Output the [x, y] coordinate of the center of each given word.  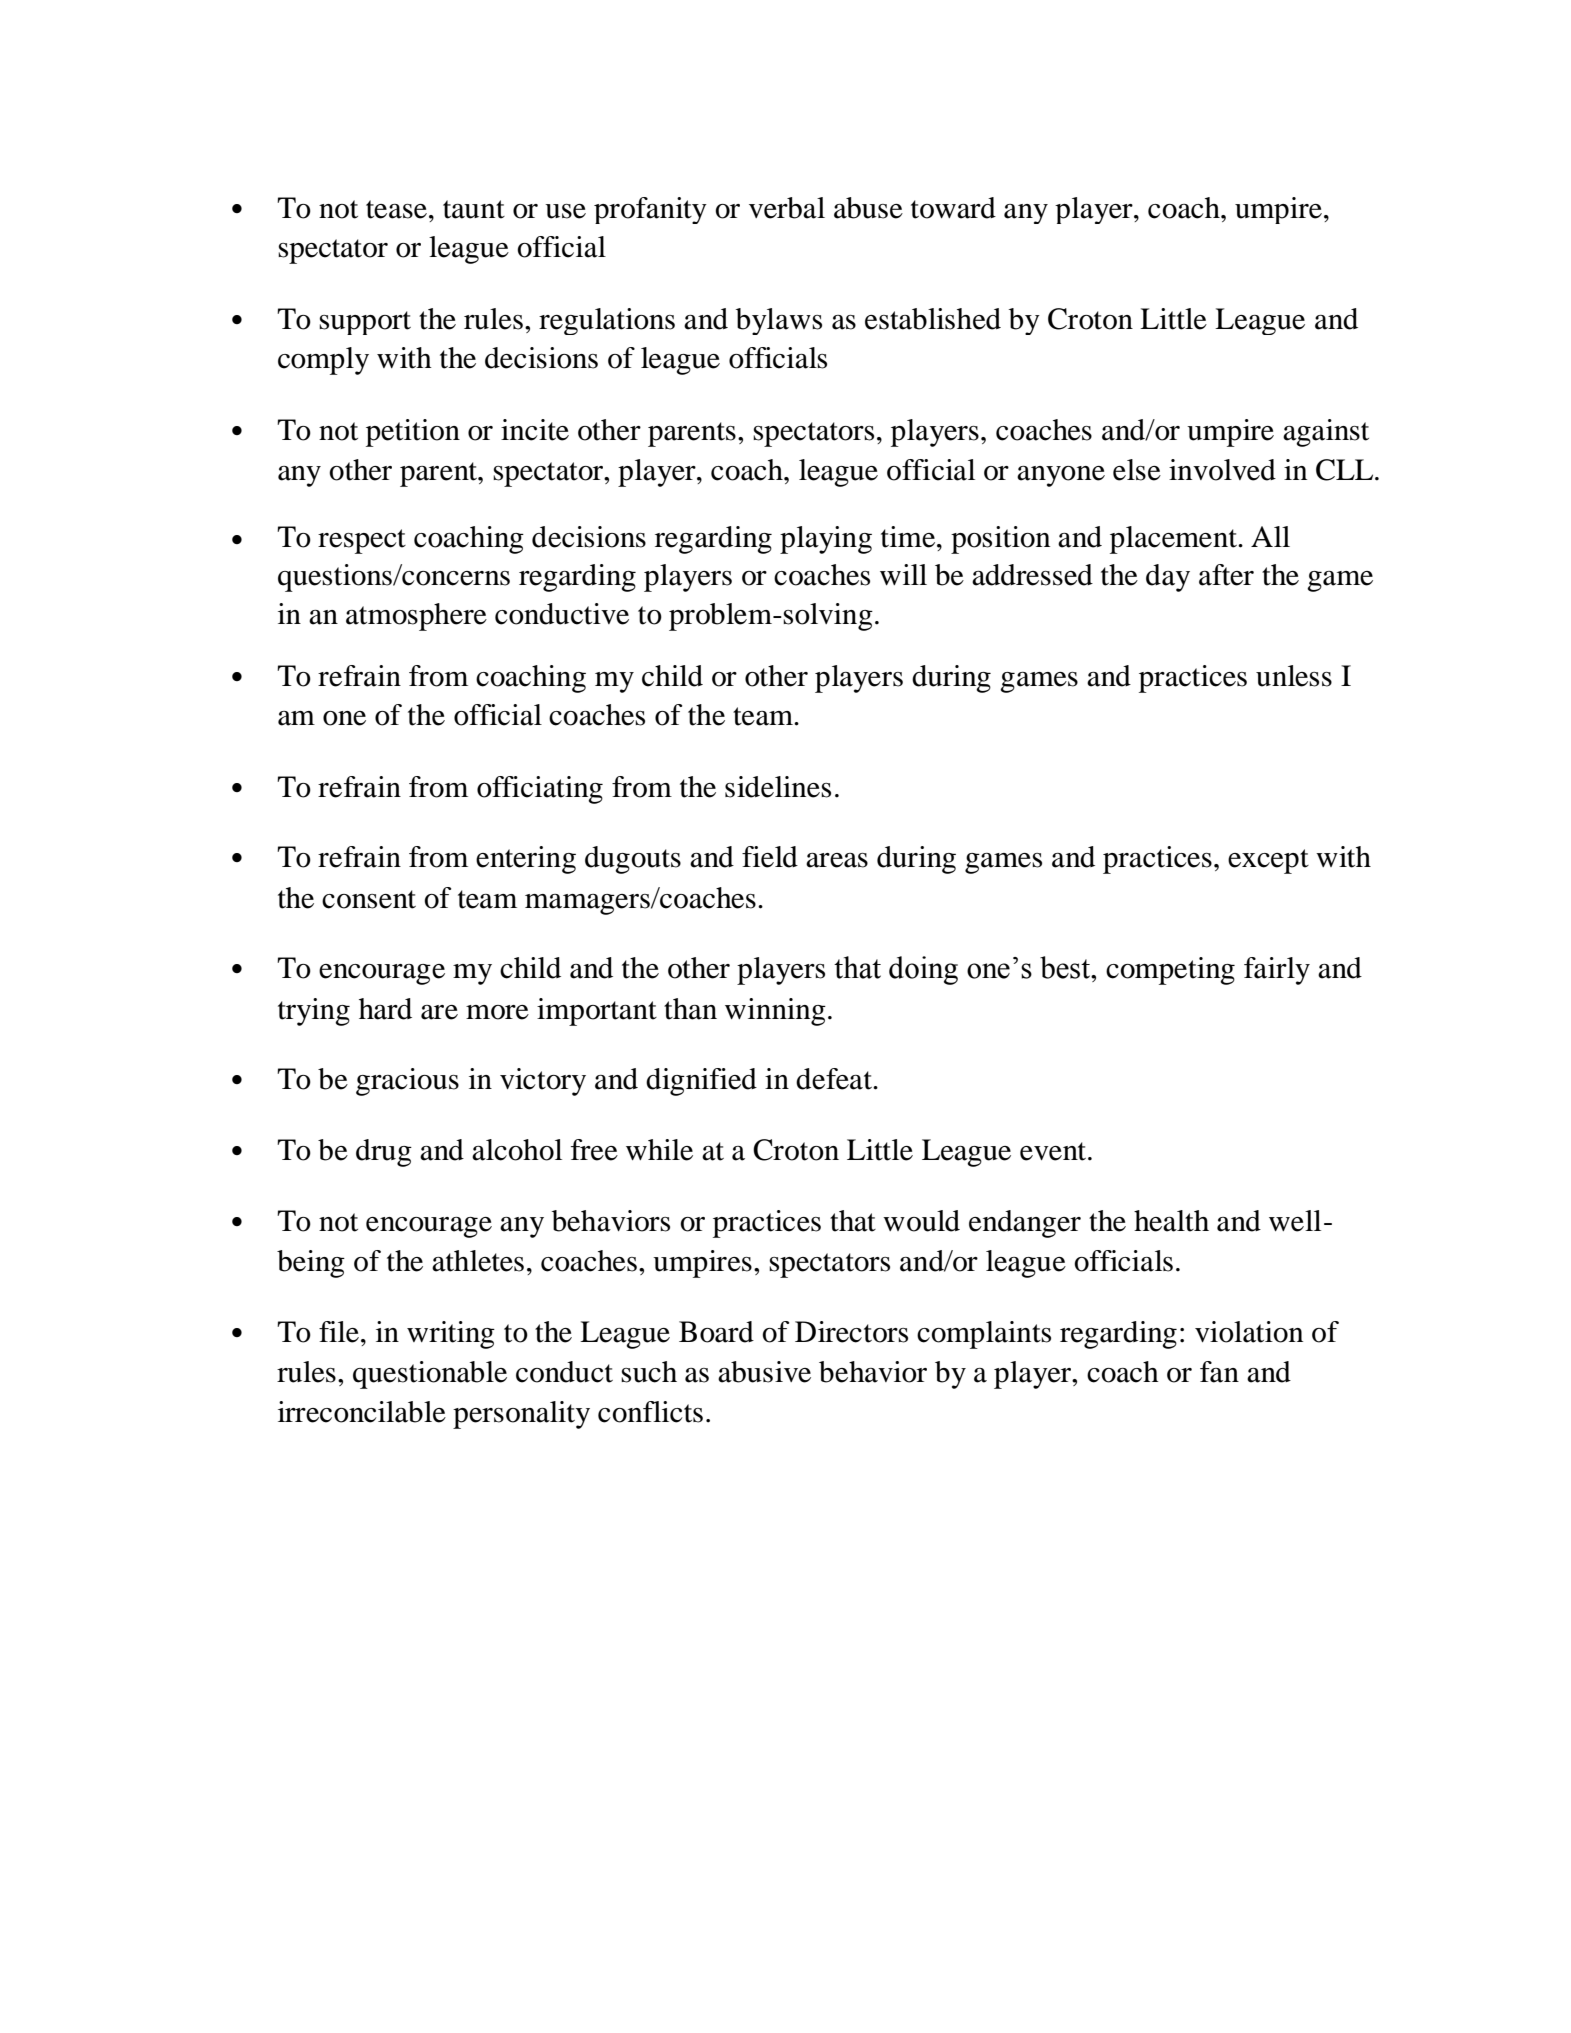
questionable [430, 1375]
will [903, 574]
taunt [474, 209]
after [1226, 575]
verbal [787, 208]
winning [775, 1012]
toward [953, 208]
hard [385, 1009]
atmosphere [416, 617]
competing [1170, 971]
